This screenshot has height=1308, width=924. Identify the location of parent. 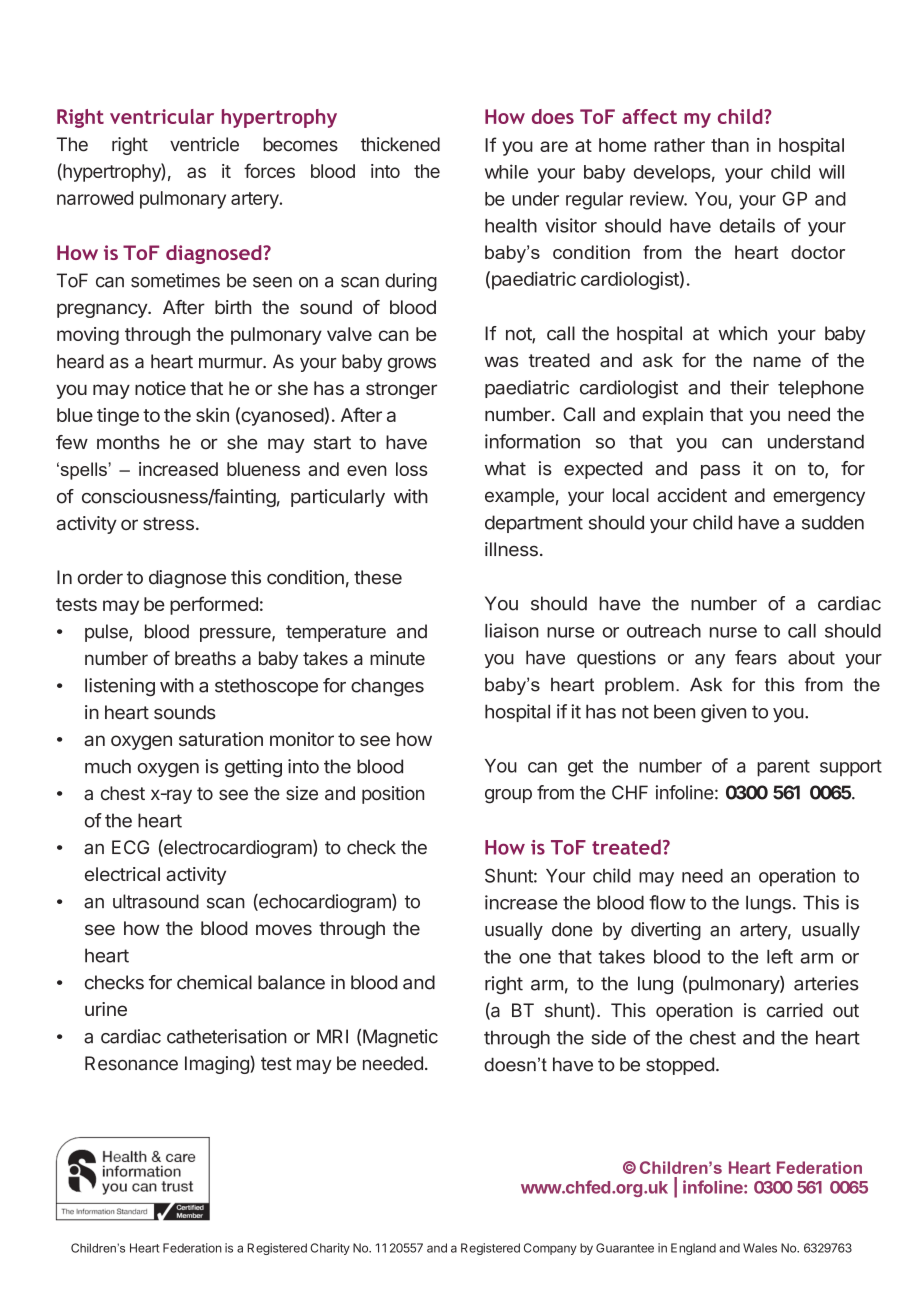
(783, 768).
